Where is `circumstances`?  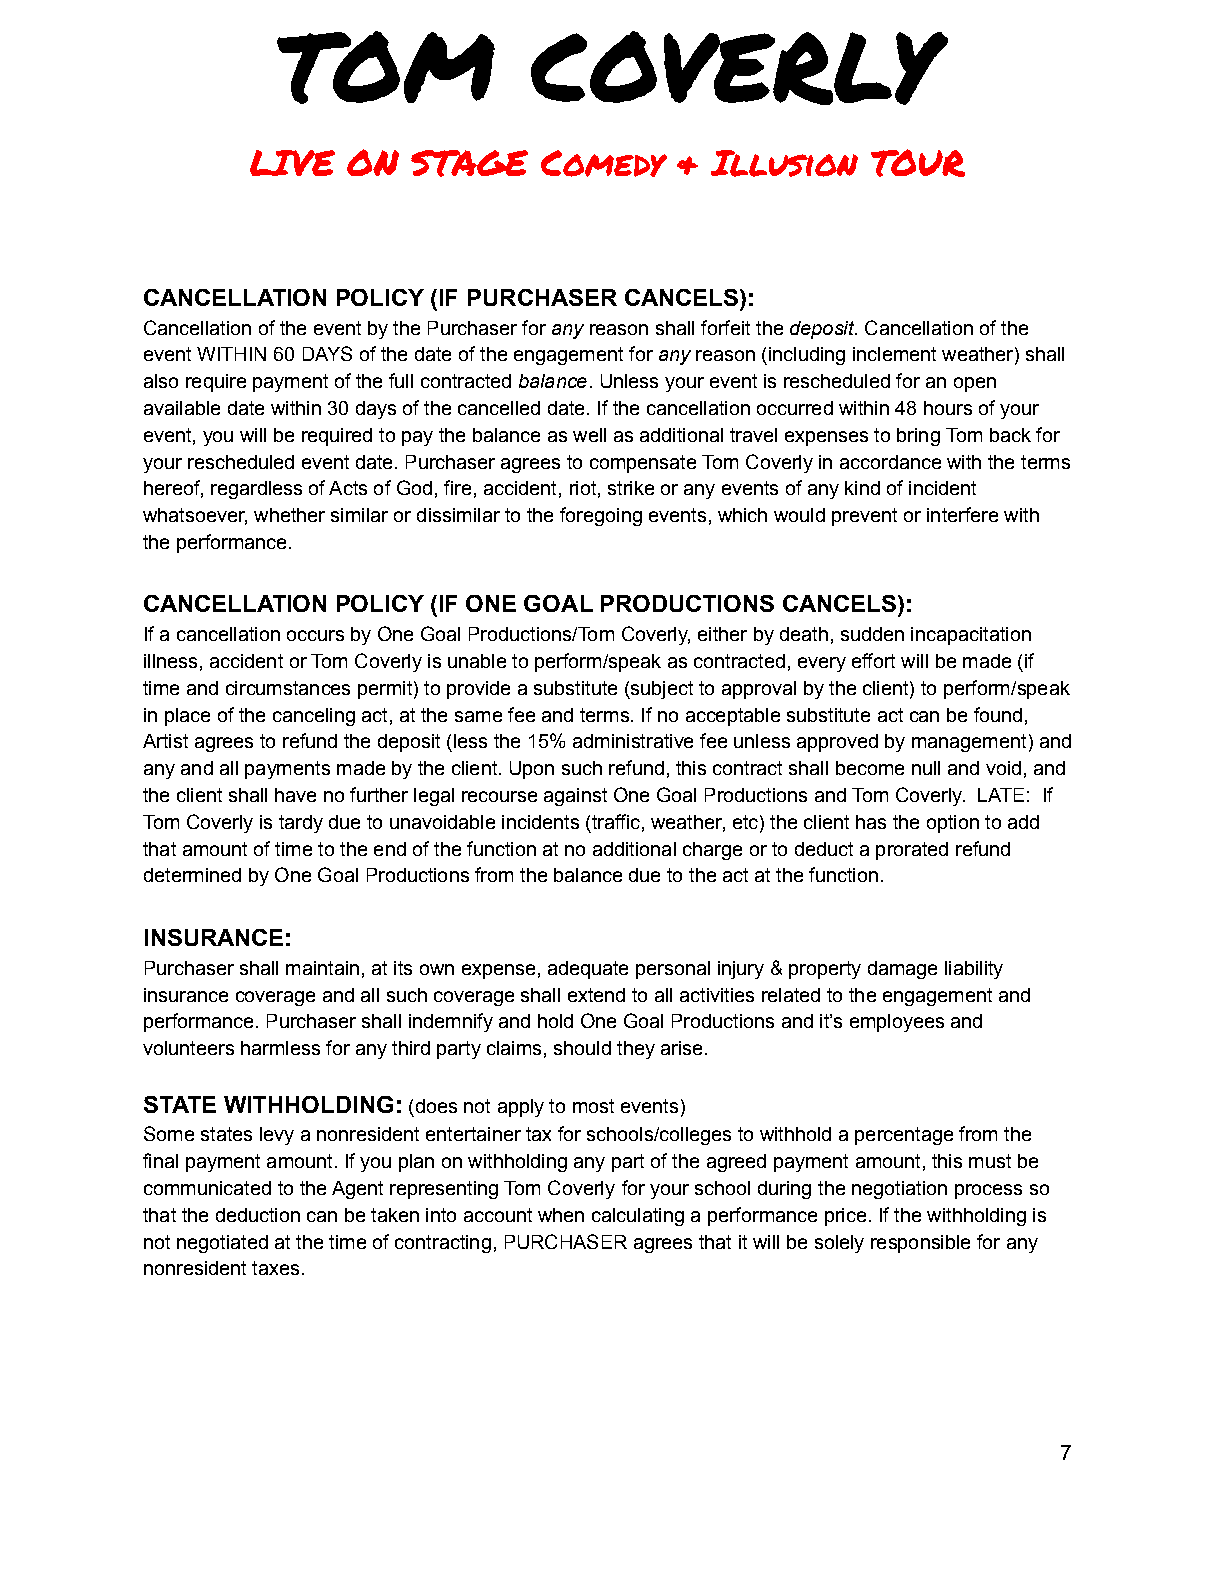 circumstances is located at coordinates (288, 688).
